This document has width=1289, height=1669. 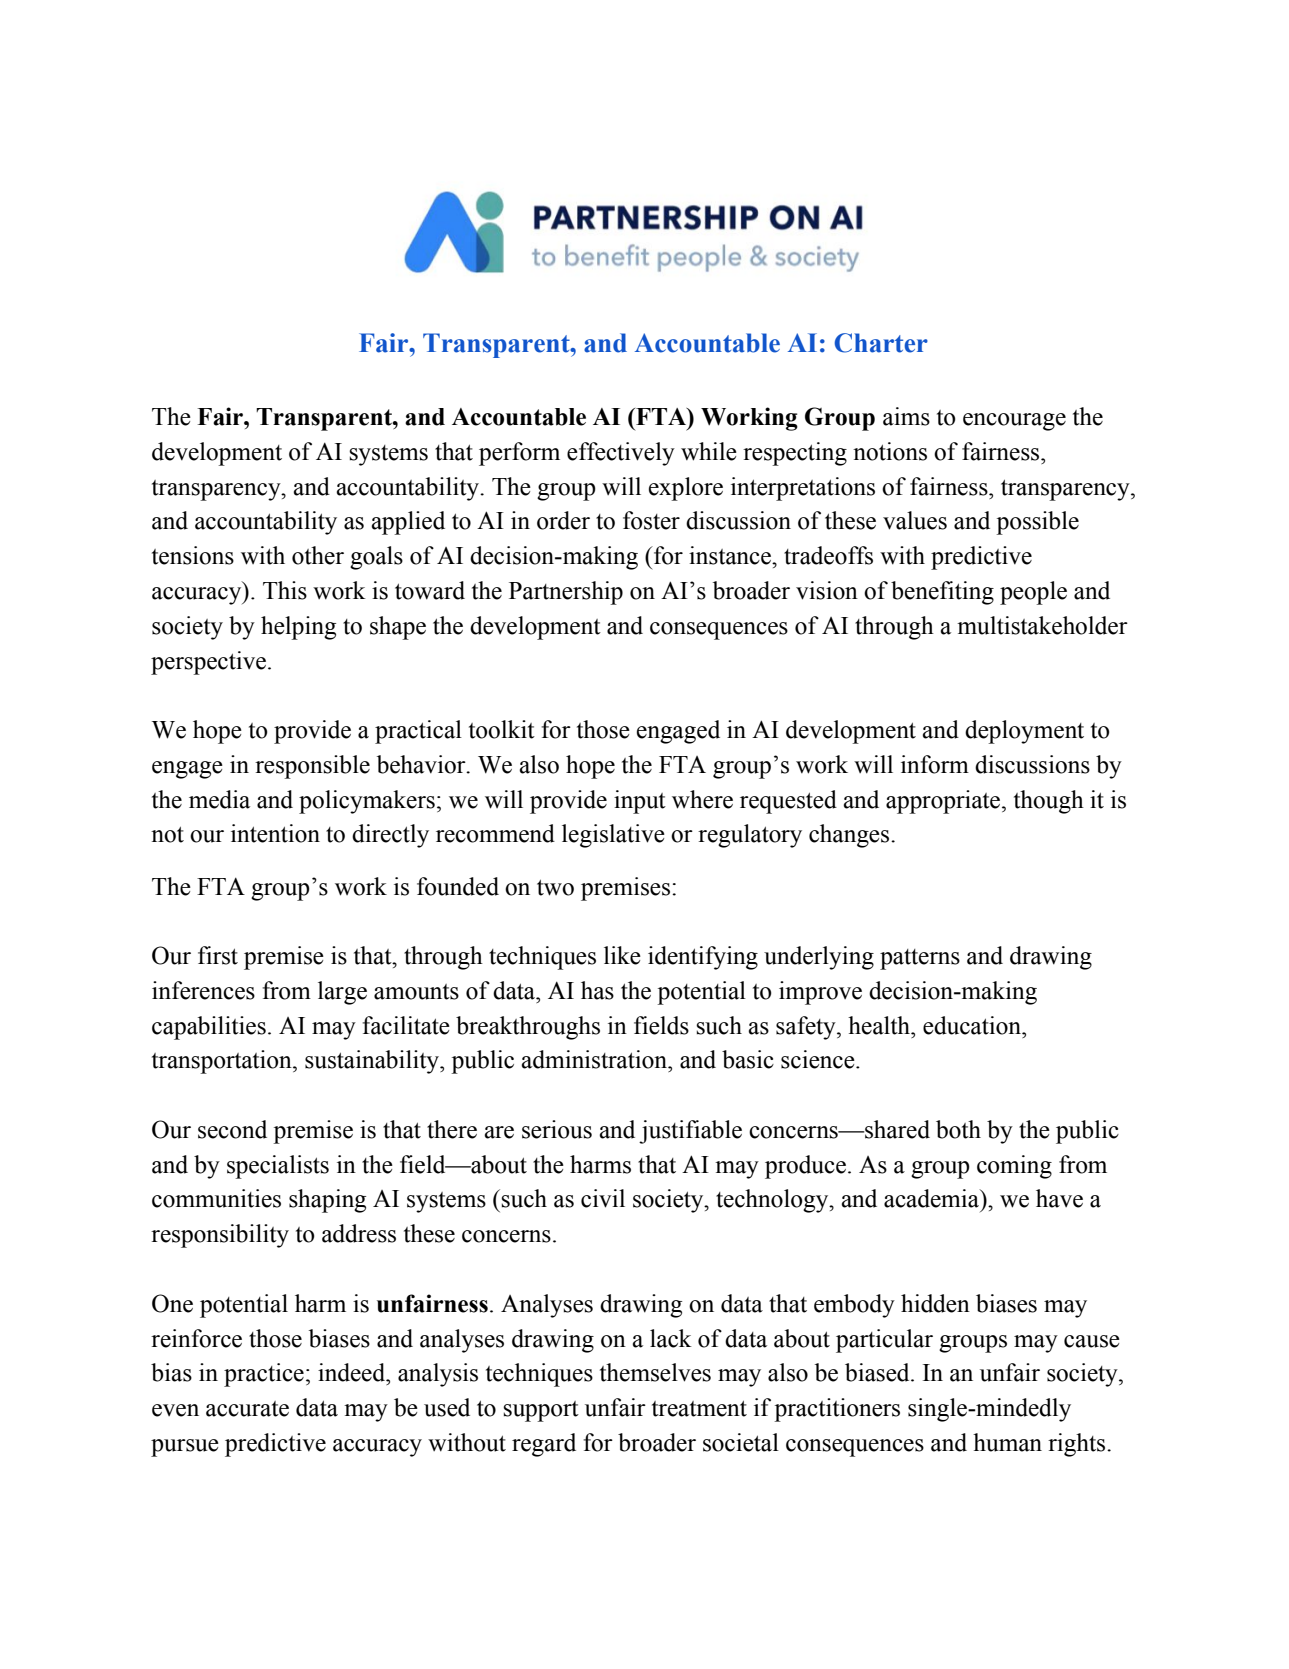 I want to click on two, so click(x=555, y=888).
